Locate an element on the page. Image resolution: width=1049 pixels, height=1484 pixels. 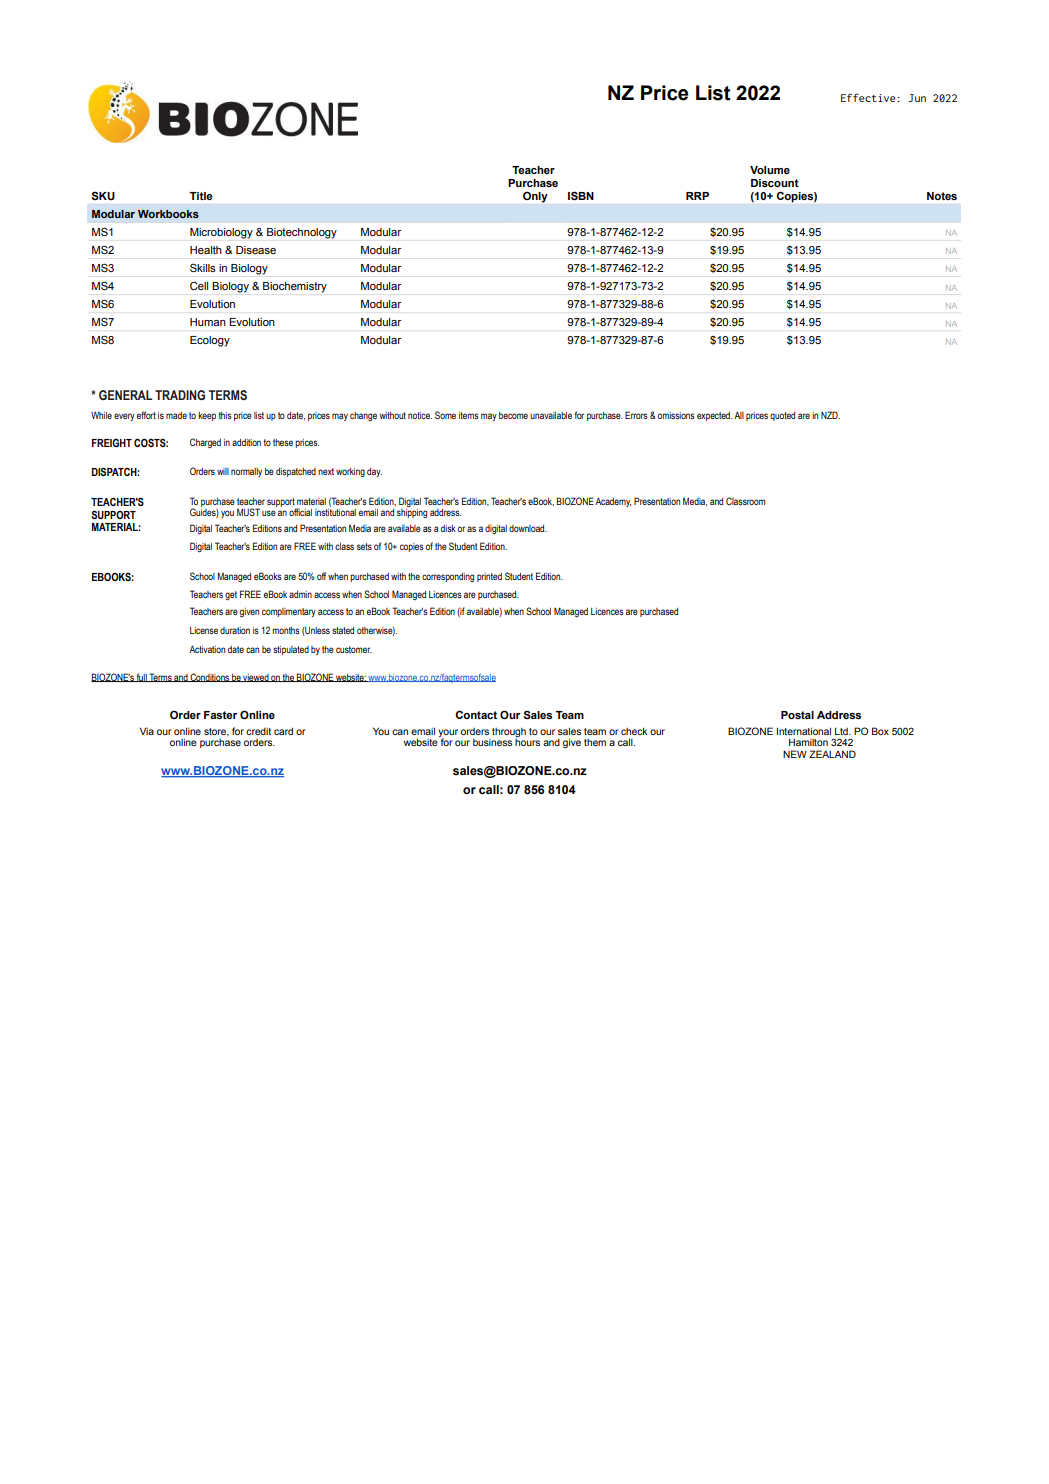
download is located at coordinates (528, 528).
